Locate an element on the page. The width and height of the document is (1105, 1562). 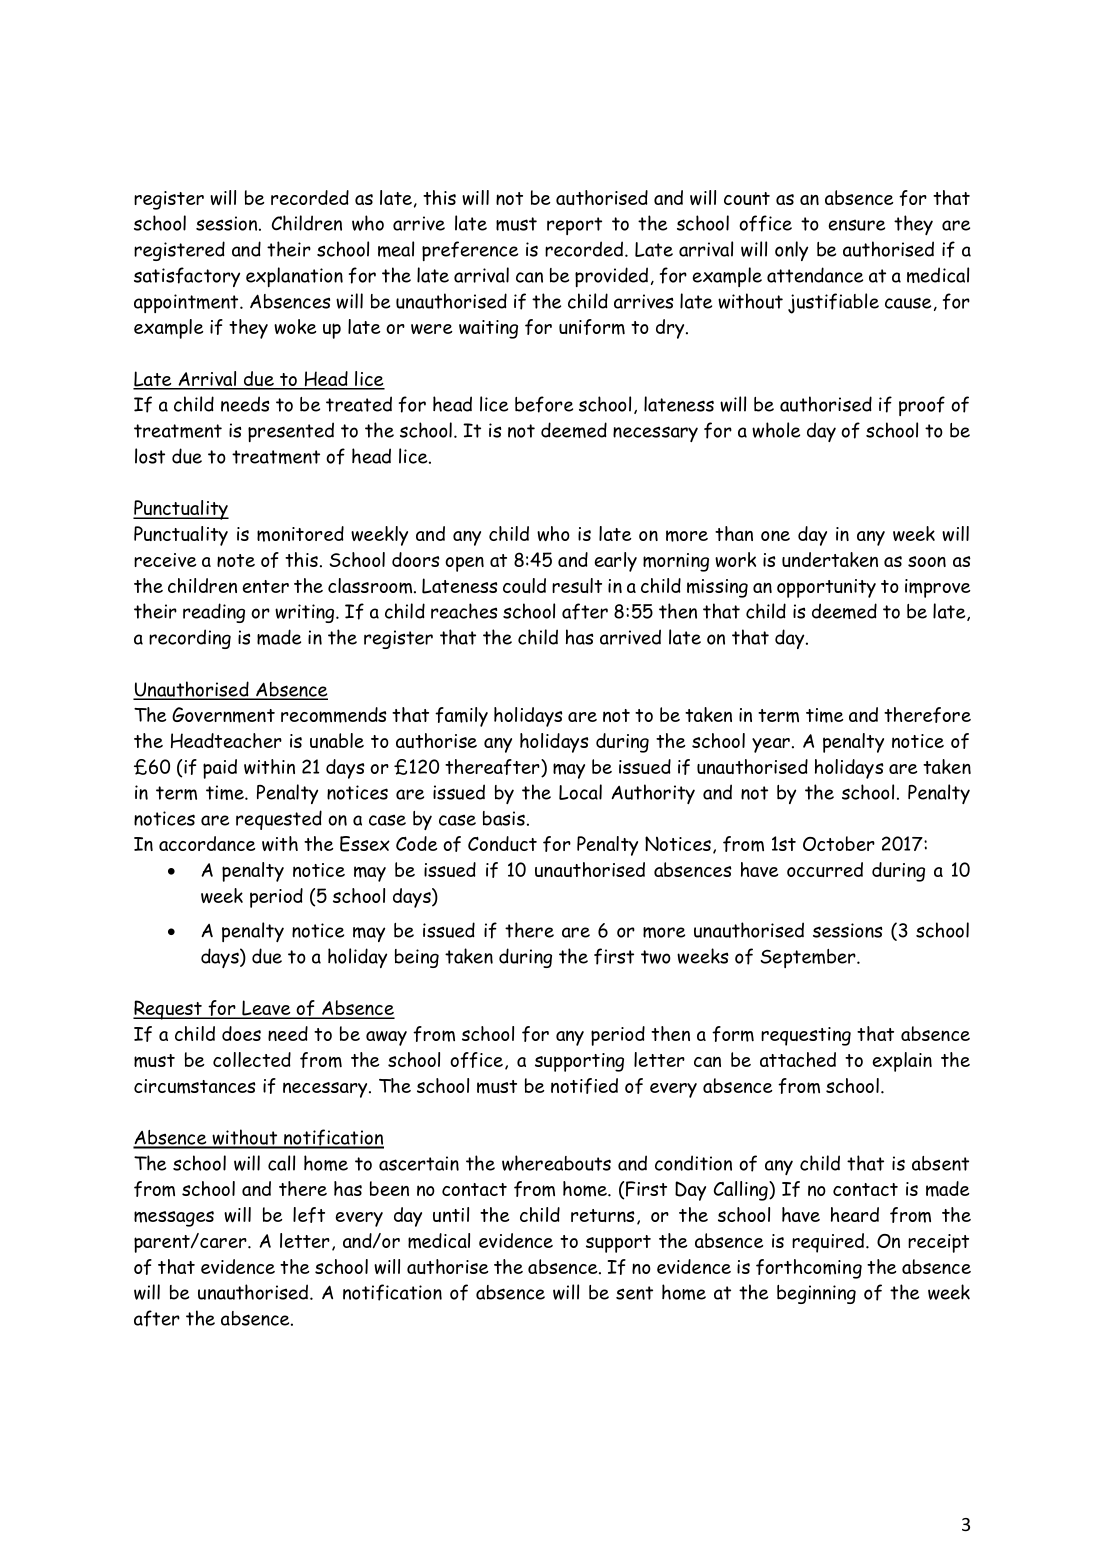
report is located at coordinates (574, 226).
